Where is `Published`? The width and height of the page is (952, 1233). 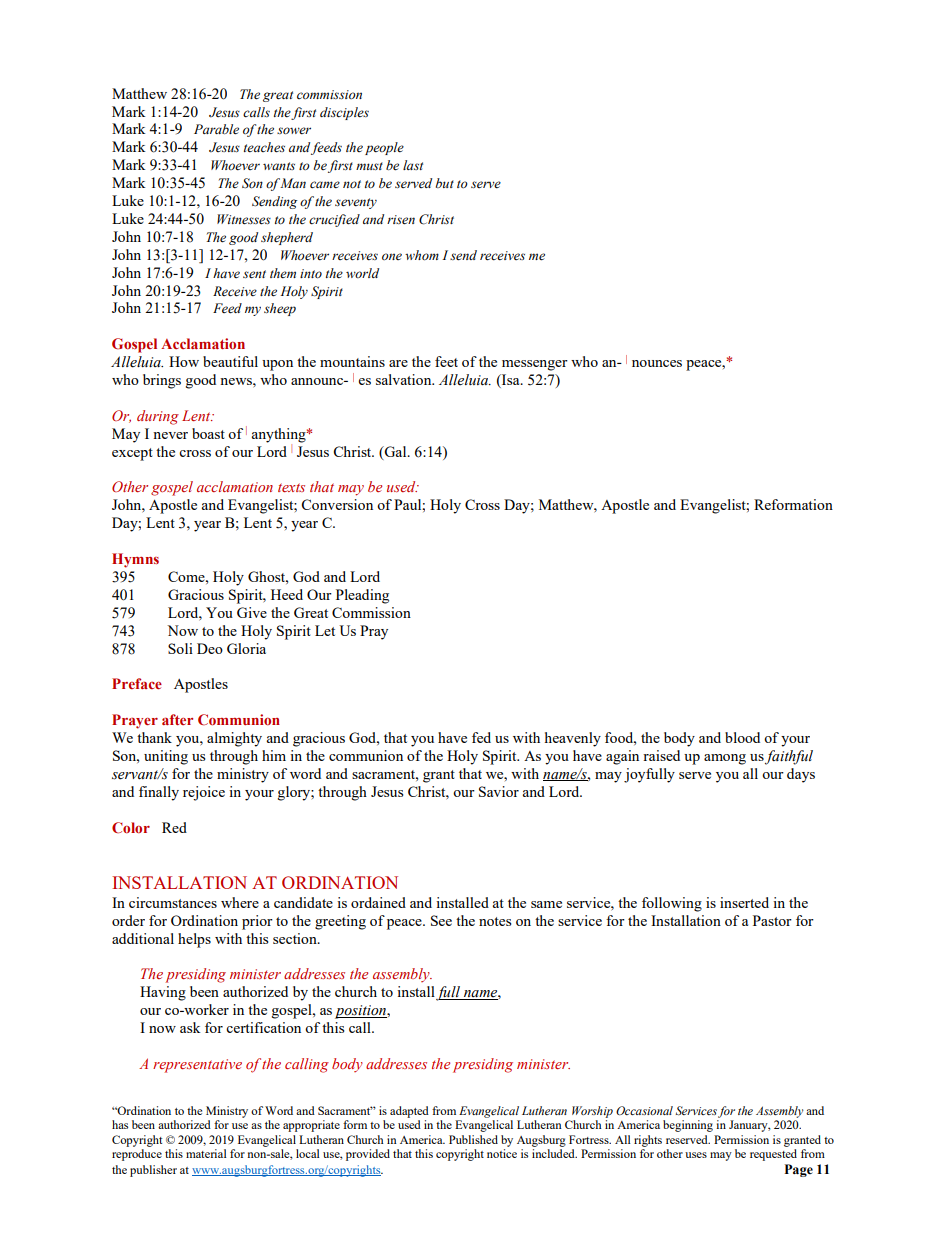 Published is located at coordinates (473, 1139).
